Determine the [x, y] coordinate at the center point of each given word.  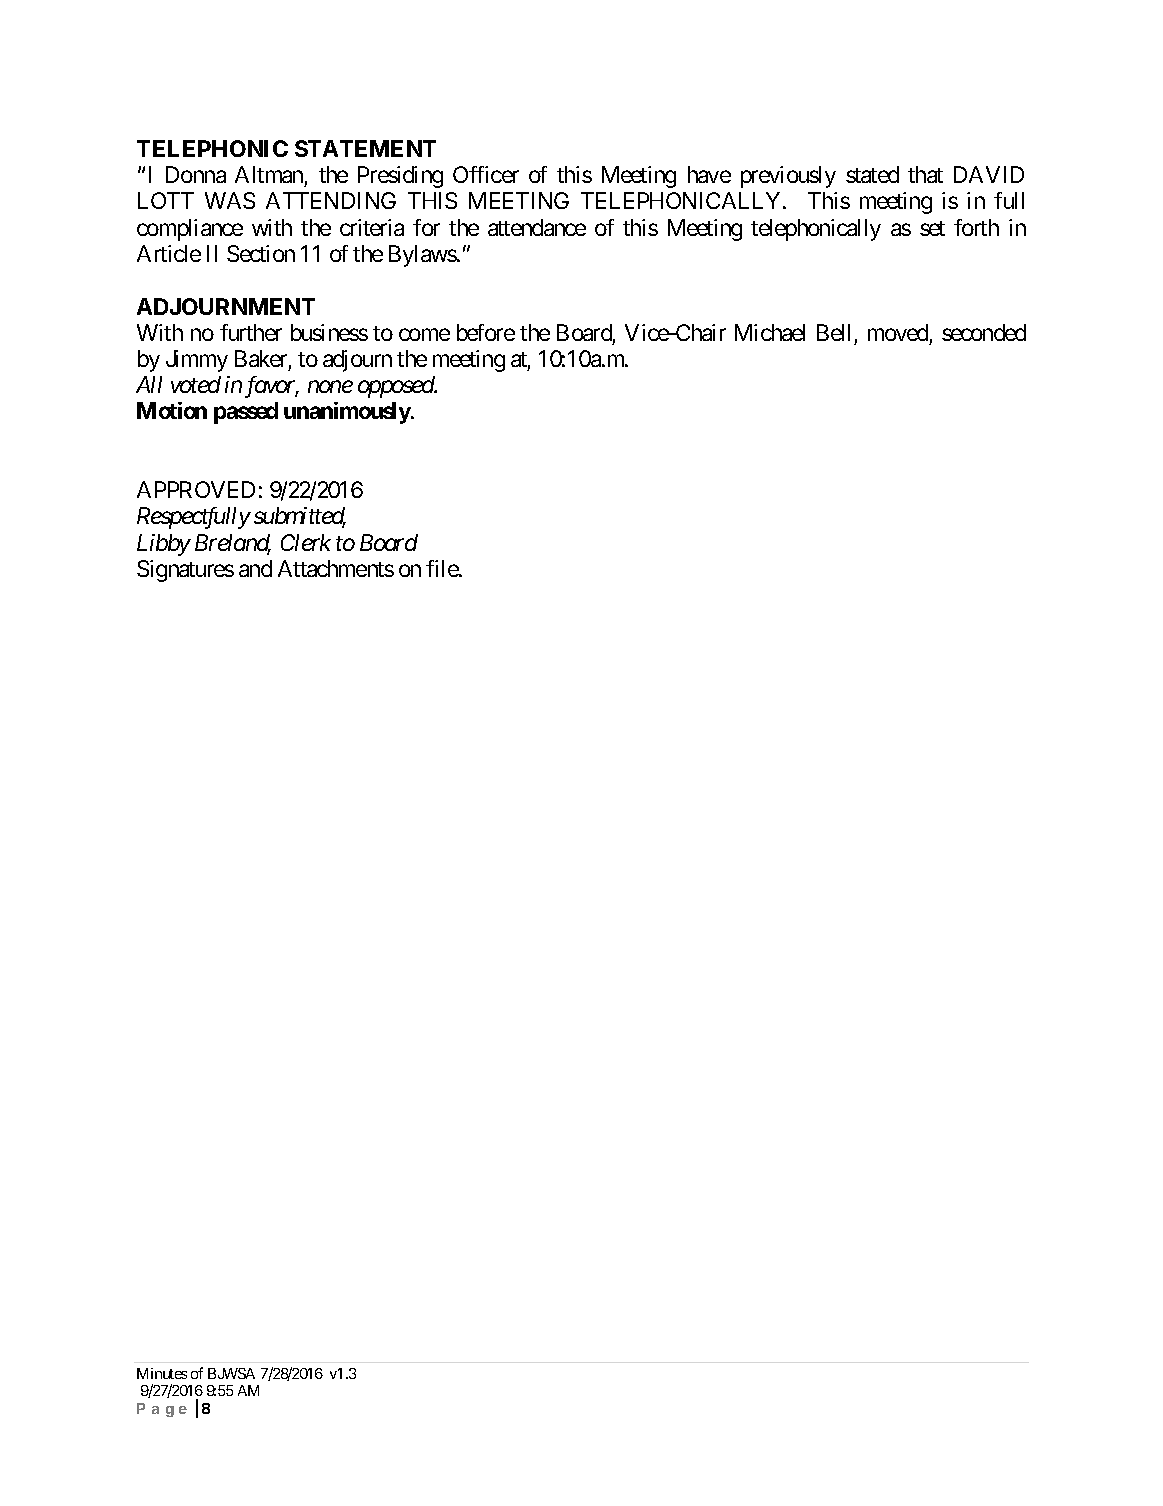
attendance [537, 227]
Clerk [306, 542]
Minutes [162, 1373]
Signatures [185, 571]
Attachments [336, 568]
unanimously [348, 413]
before [486, 332]
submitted [300, 517]
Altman [269, 174]
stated [872, 174]
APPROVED [196, 489]
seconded [984, 332]
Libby [164, 545]
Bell [833, 332]
